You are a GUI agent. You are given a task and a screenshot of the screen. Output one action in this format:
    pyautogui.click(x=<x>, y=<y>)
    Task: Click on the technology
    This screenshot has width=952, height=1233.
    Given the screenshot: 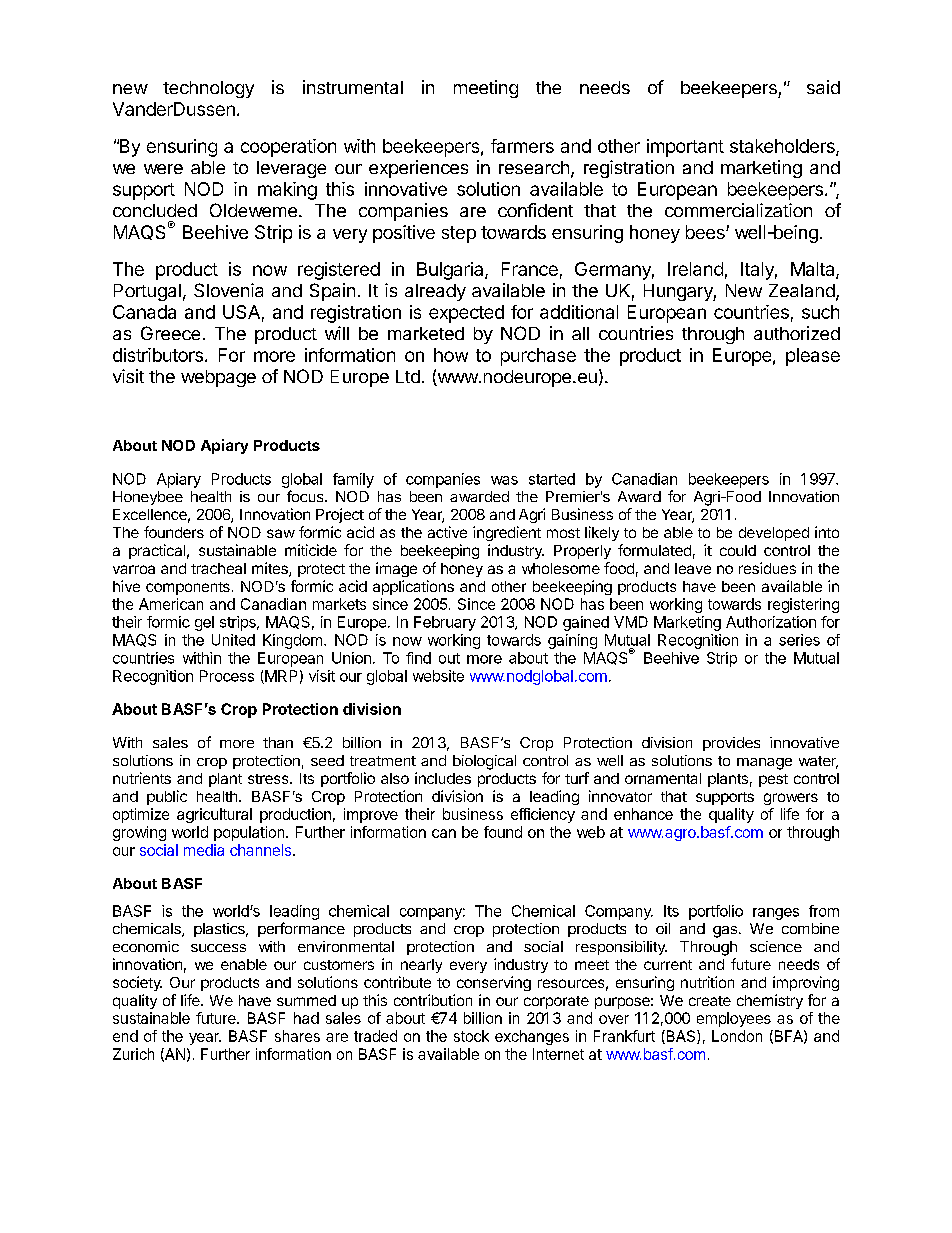 What is the action you would take?
    pyautogui.click(x=208, y=89)
